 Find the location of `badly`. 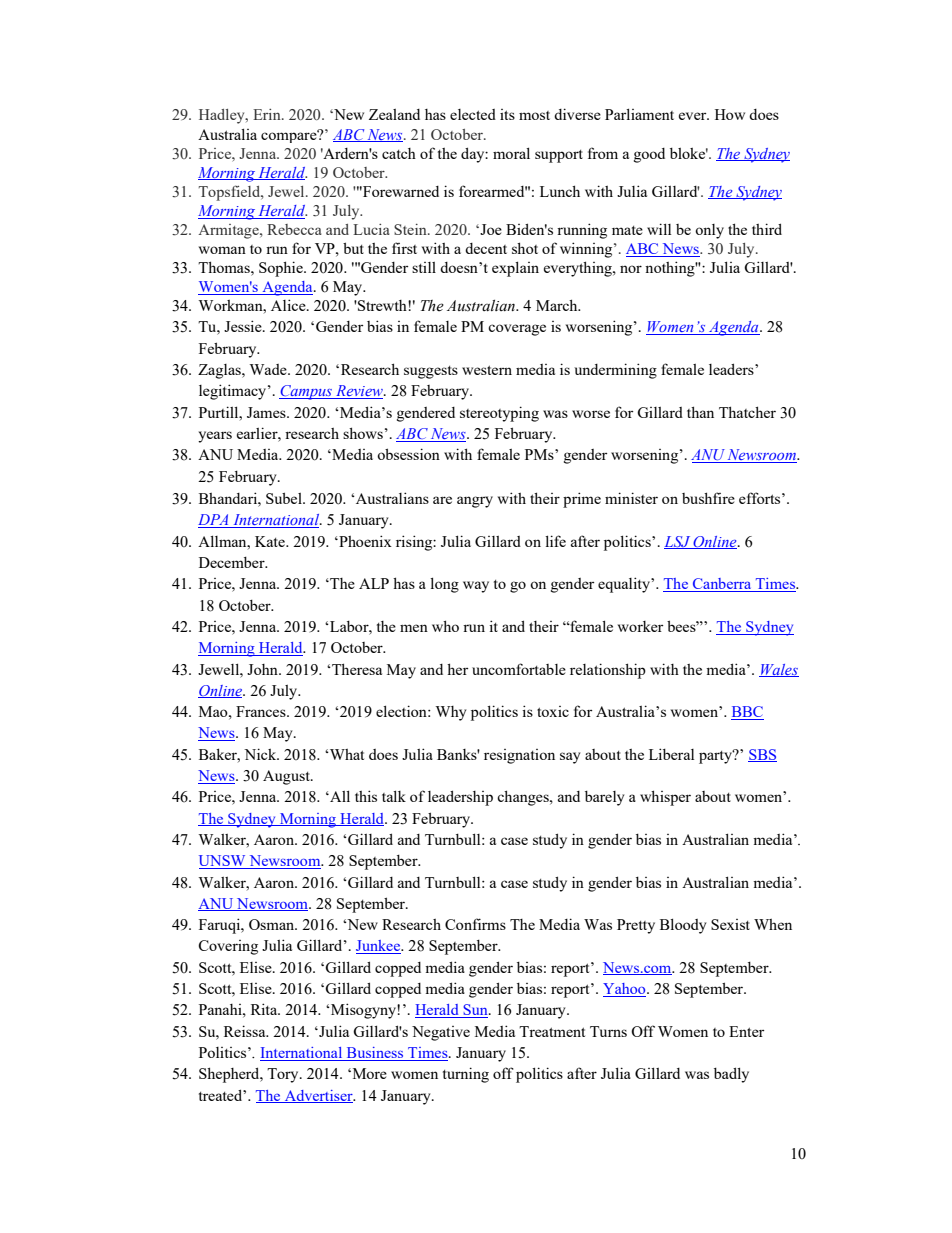

badly is located at coordinates (731, 1075).
